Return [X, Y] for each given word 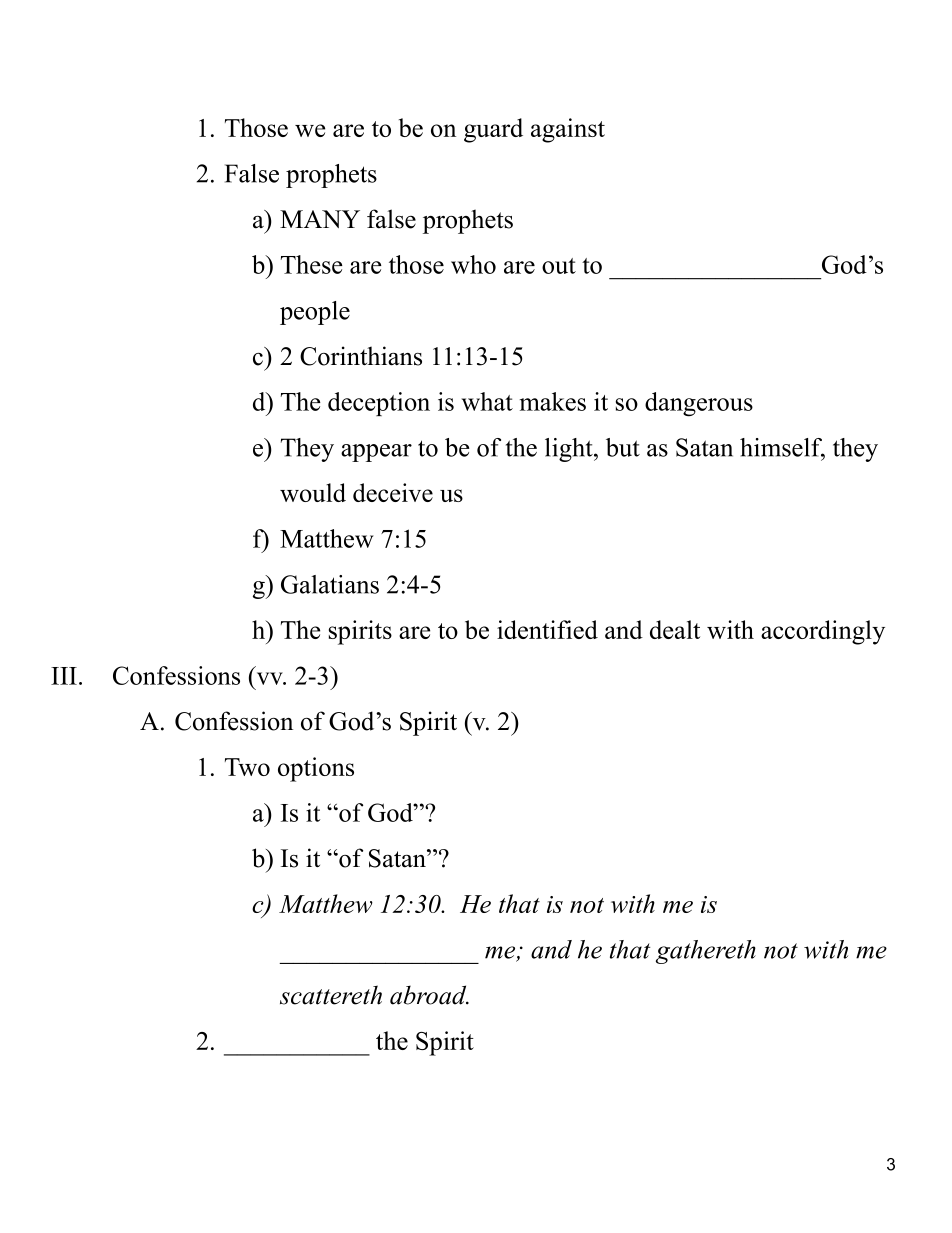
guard [493, 130]
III [64, 676]
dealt [675, 629]
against [568, 130]
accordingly [823, 632]
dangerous [699, 404]
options [316, 769]
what [487, 401]
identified [547, 629]
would [313, 492]
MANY [320, 219]
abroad [429, 995]
